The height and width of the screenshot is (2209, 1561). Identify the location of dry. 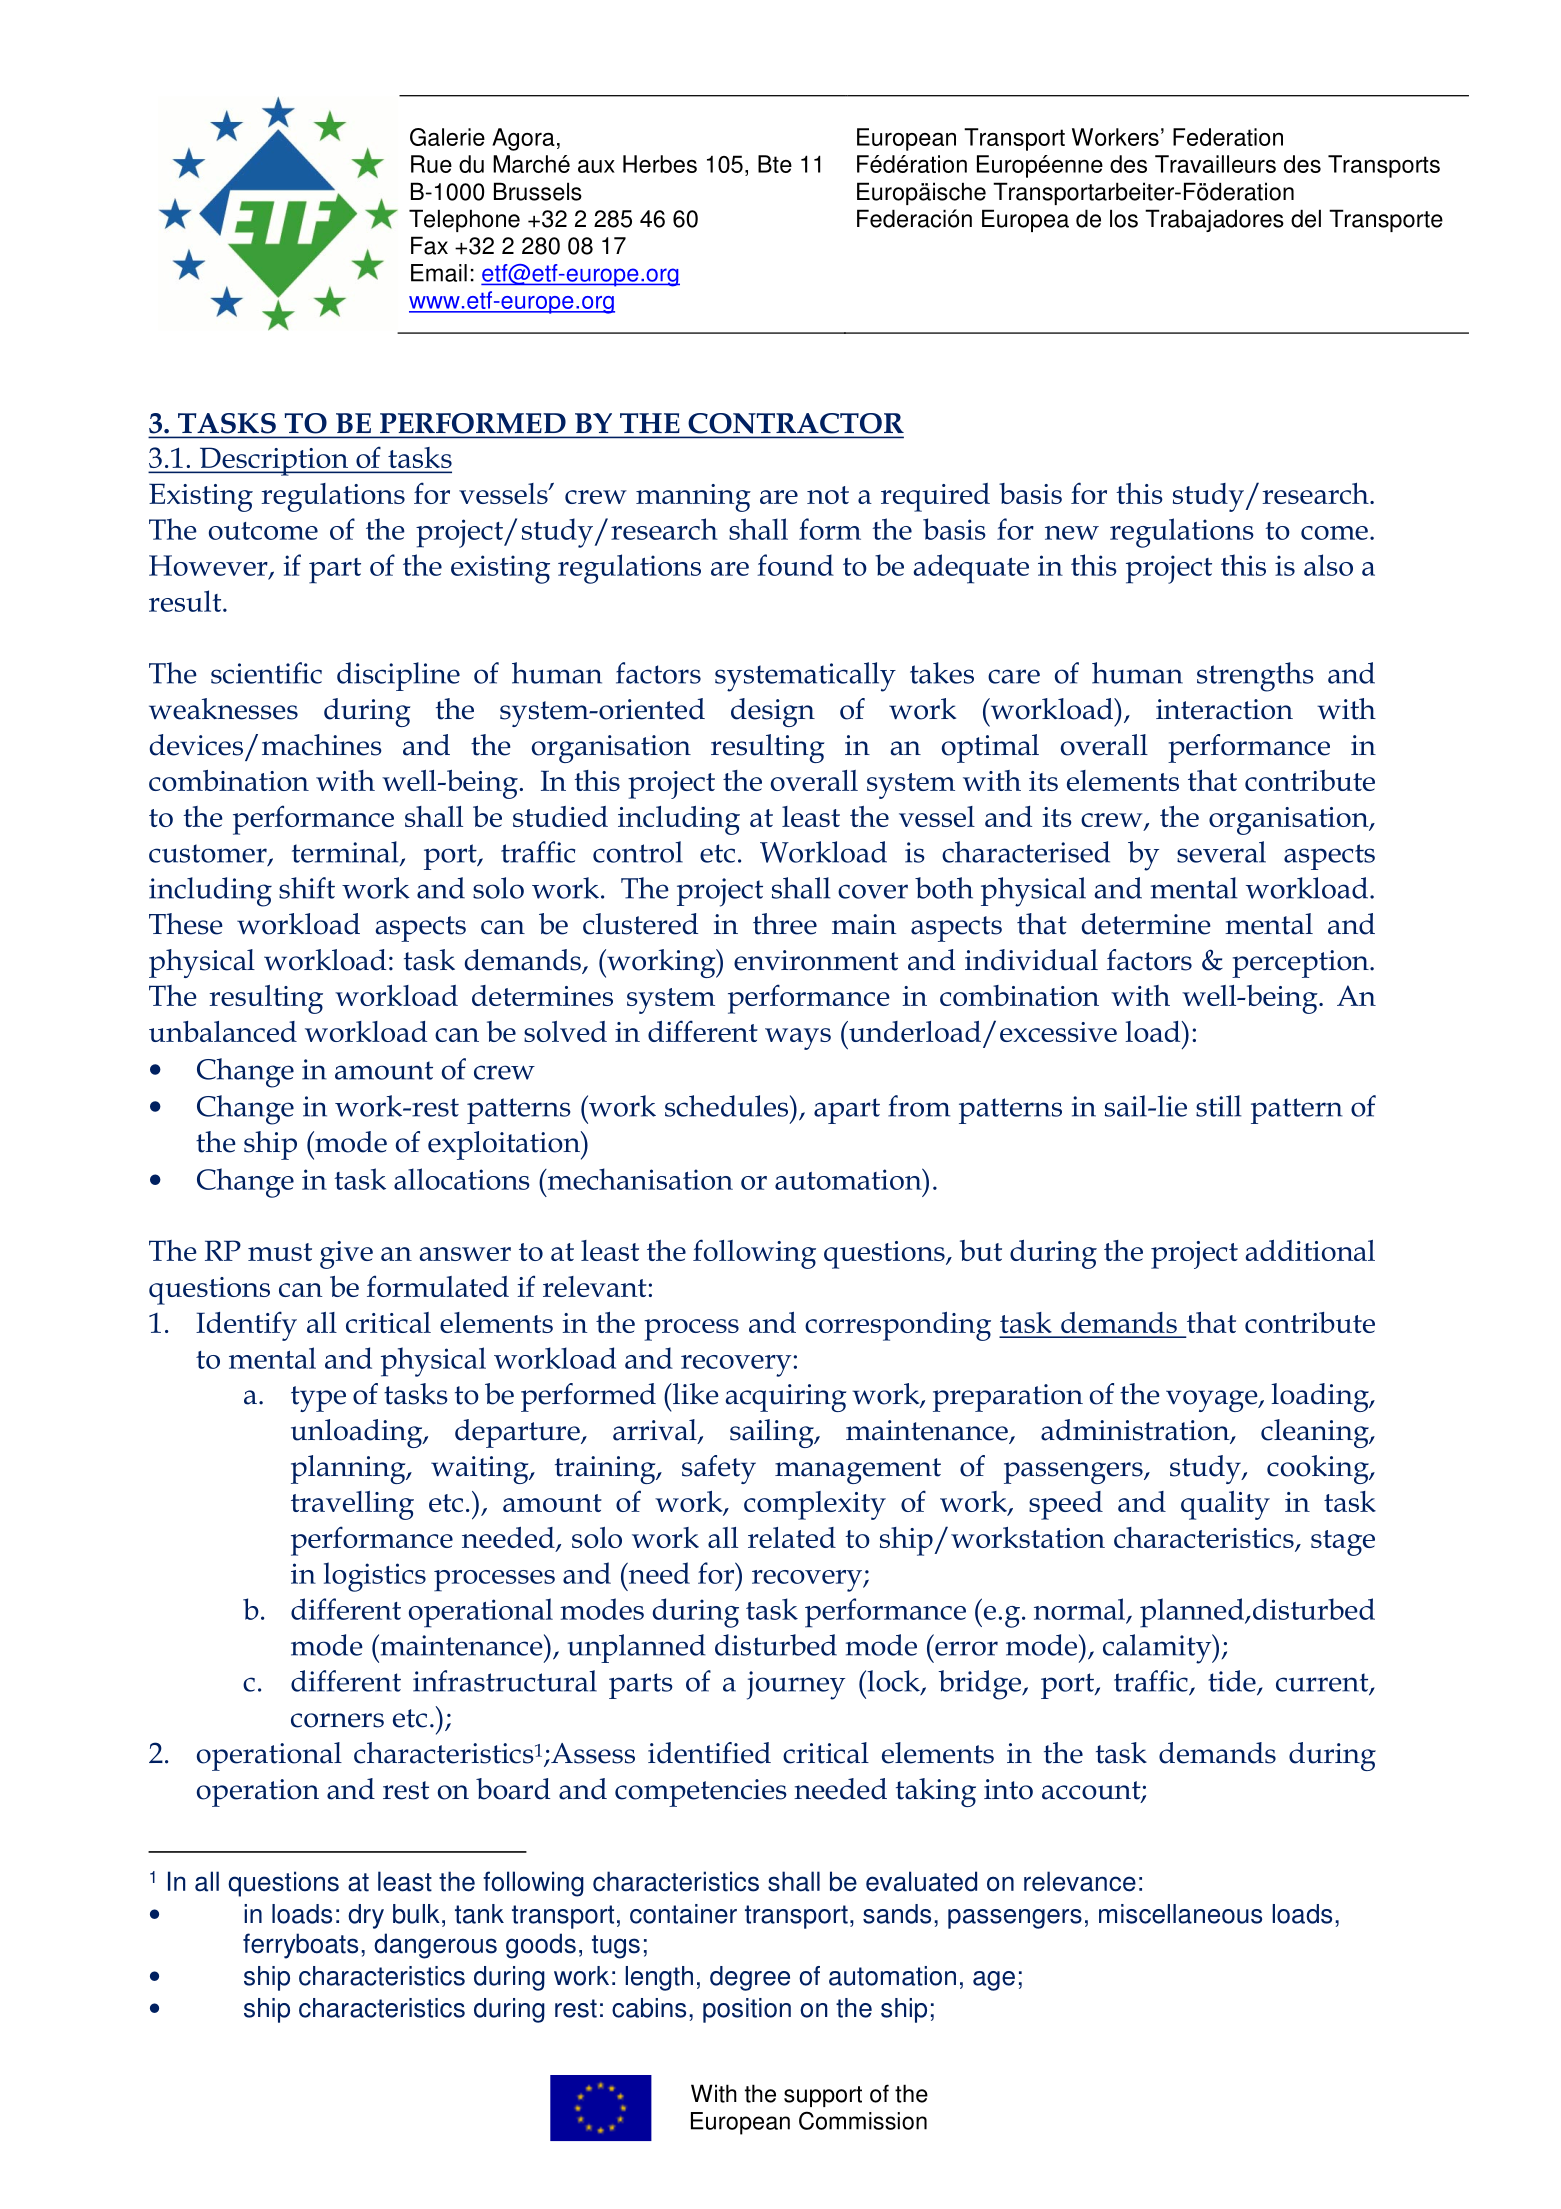
(366, 1916).
